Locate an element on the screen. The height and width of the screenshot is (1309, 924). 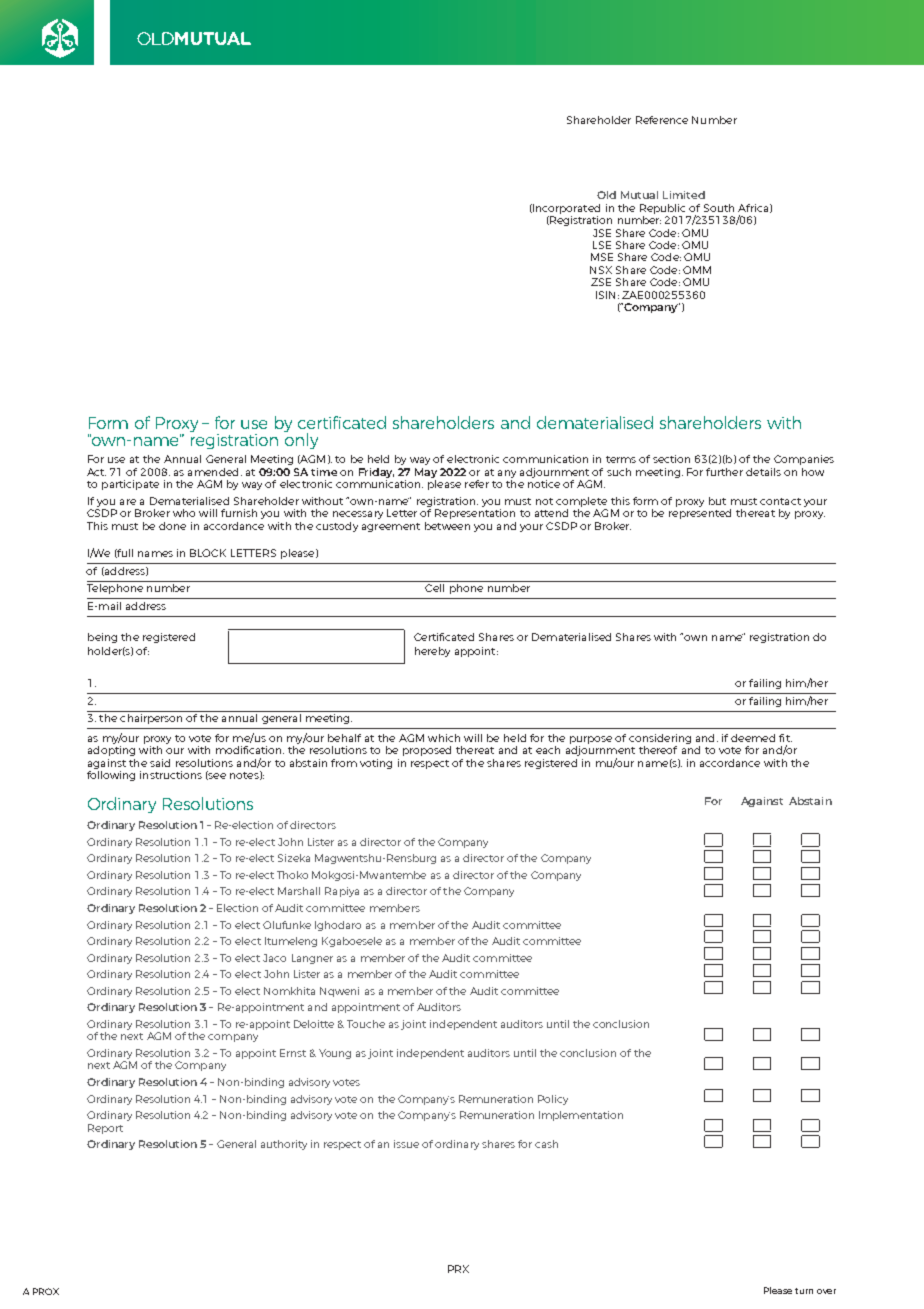
PRX is located at coordinates (458, 1269).
